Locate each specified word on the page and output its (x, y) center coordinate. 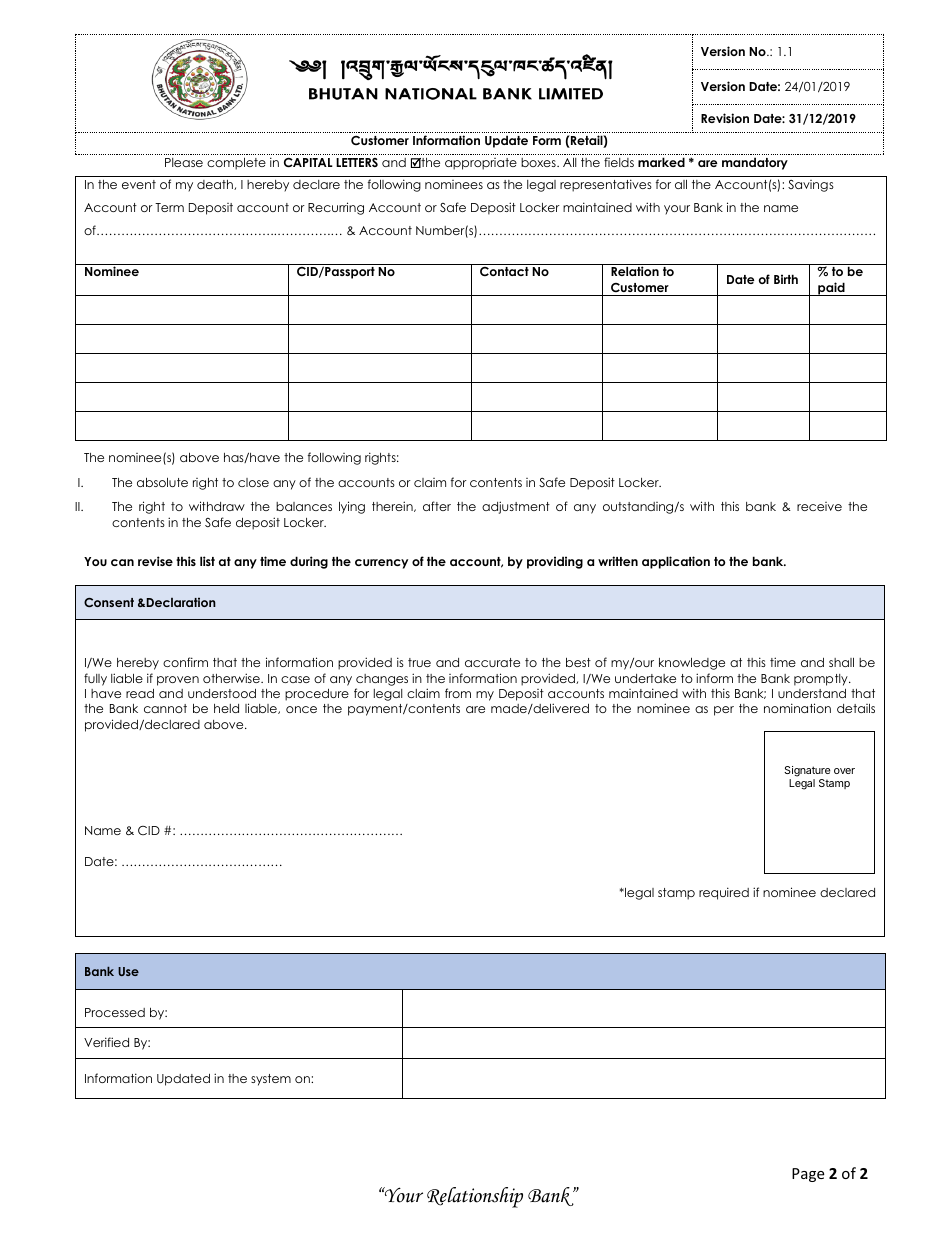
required (724, 893)
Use (128, 971)
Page (808, 1175)
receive (819, 506)
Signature (807, 771)
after (437, 506)
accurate (492, 662)
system (271, 1080)
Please (184, 162)
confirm (185, 662)
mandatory (755, 163)
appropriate (481, 164)
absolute (162, 482)
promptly (822, 680)
